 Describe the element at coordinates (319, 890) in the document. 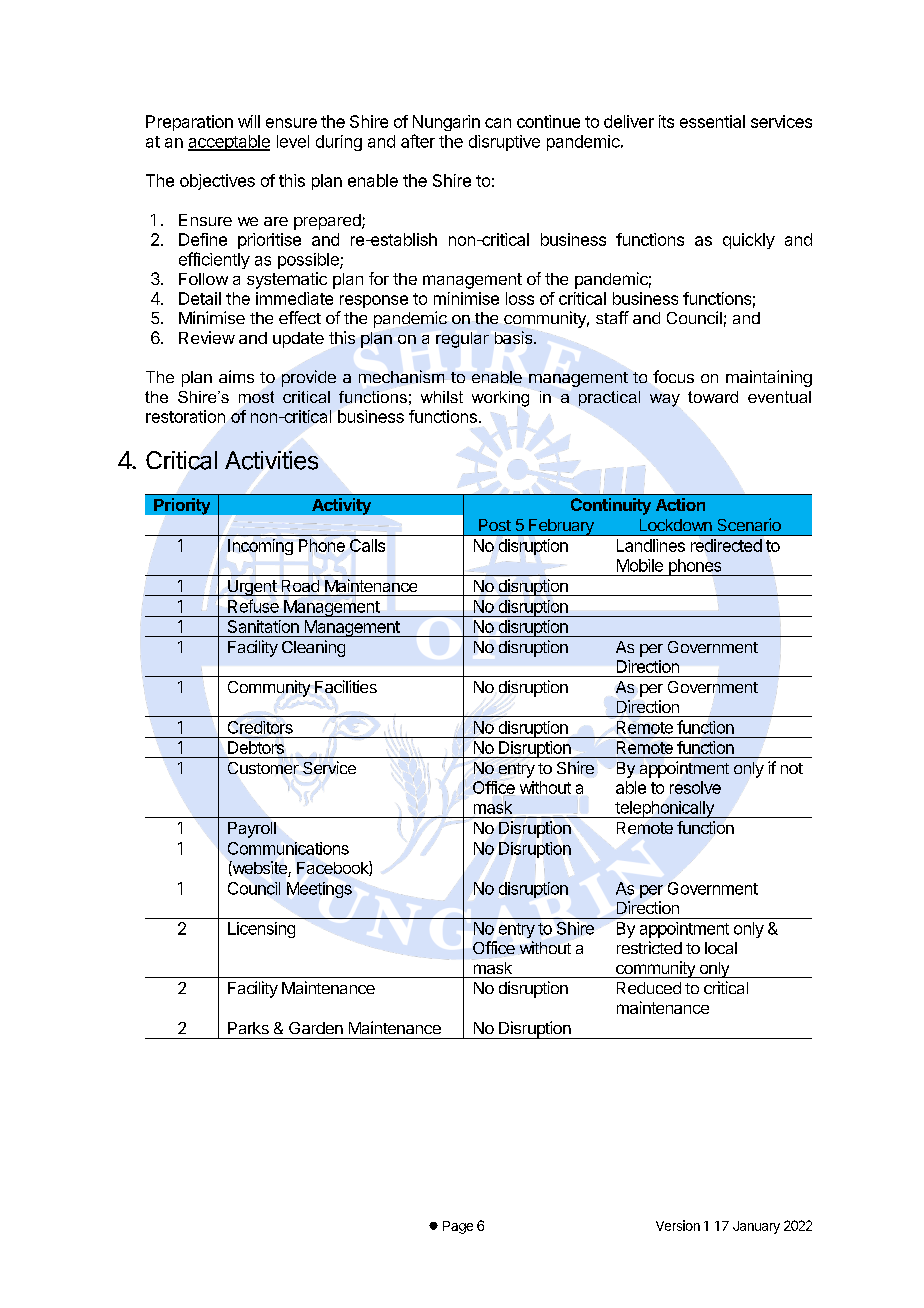

I see `Meetings` at that location.
